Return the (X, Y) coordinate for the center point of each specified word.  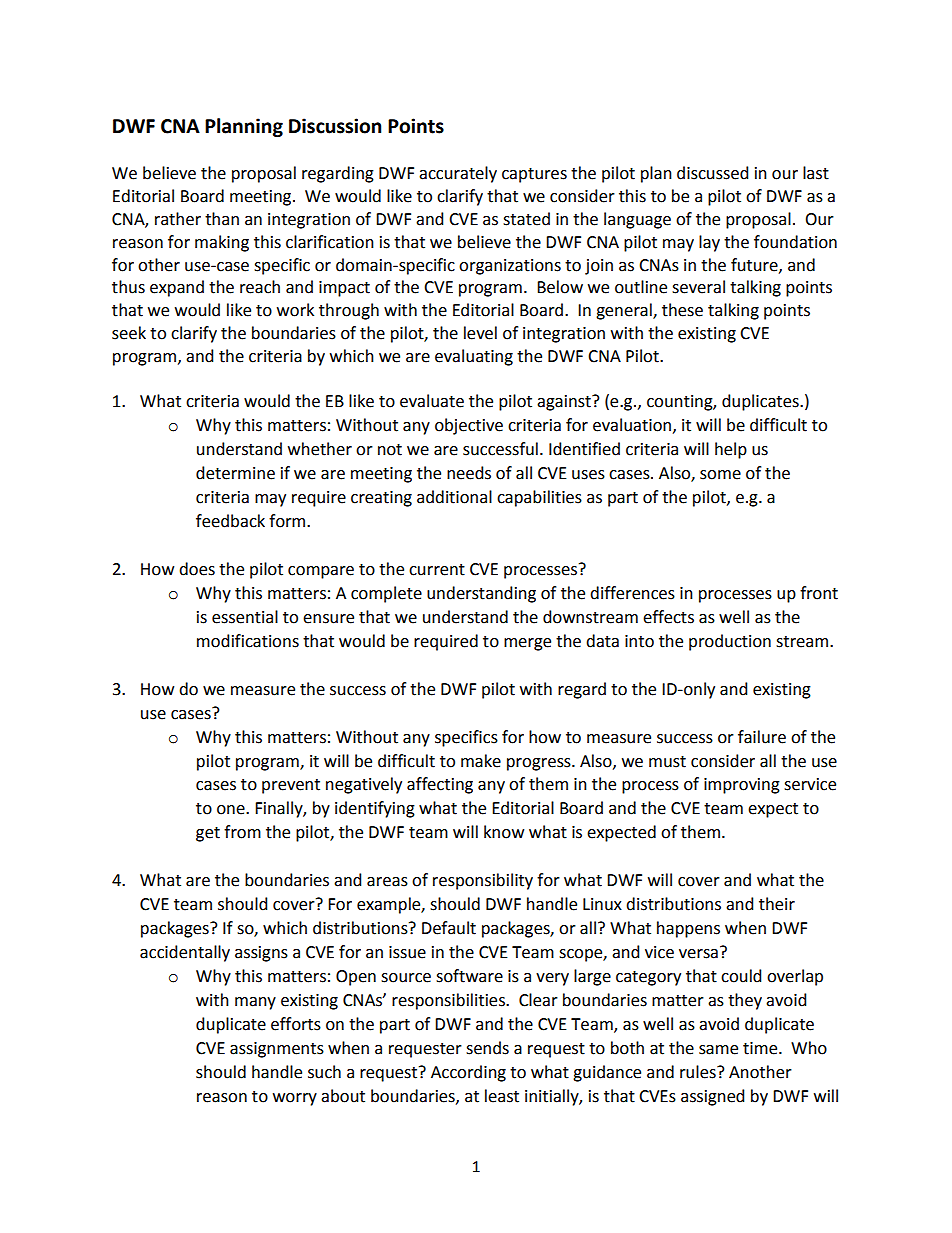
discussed (712, 173)
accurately (458, 174)
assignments (277, 1050)
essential (245, 617)
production (730, 642)
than (222, 219)
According (468, 1073)
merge (527, 644)
